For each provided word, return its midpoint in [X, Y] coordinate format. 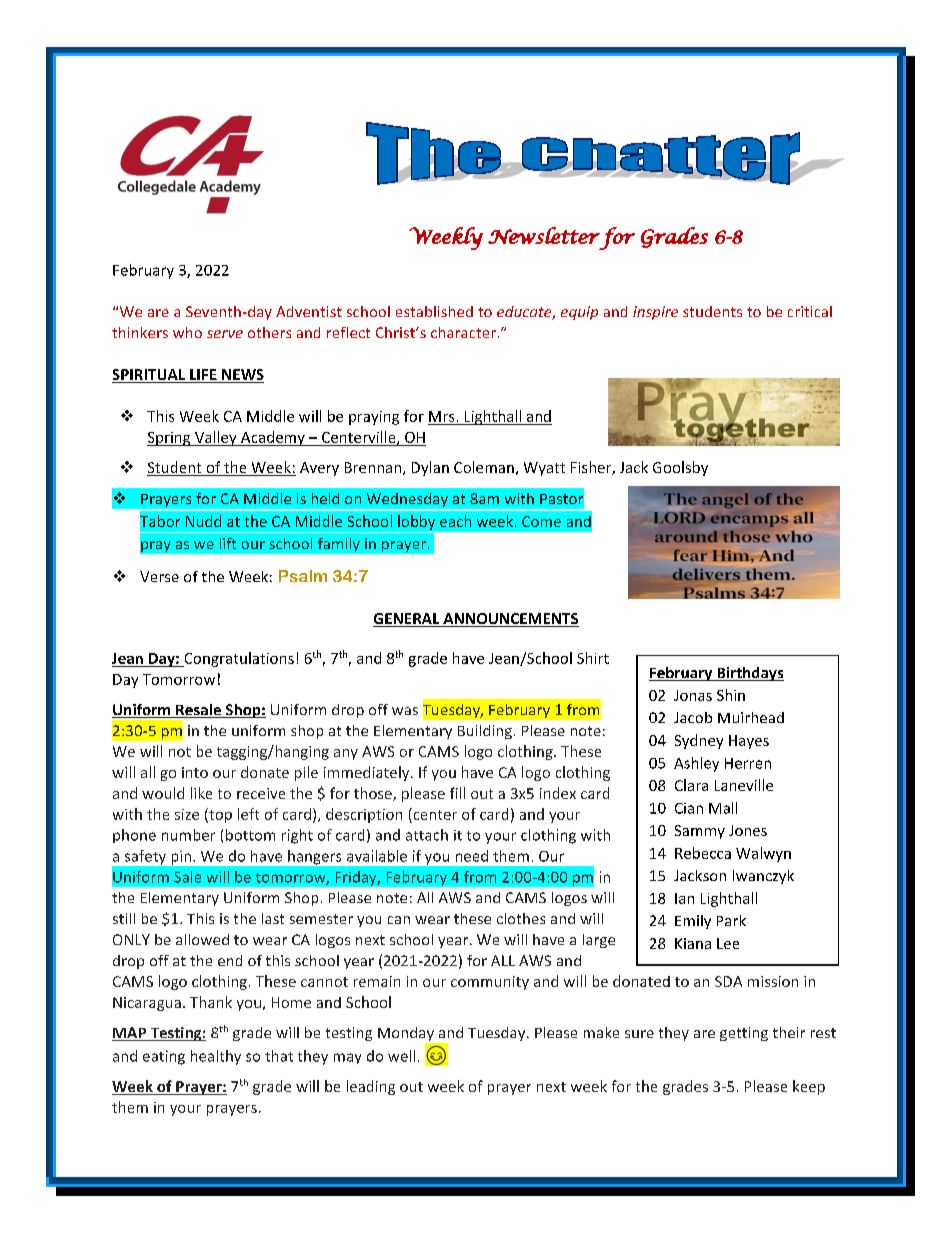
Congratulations [238, 659]
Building [485, 732]
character [463, 332]
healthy [216, 1057]
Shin [731, 695]
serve [225, 334]
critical [810, 311]
